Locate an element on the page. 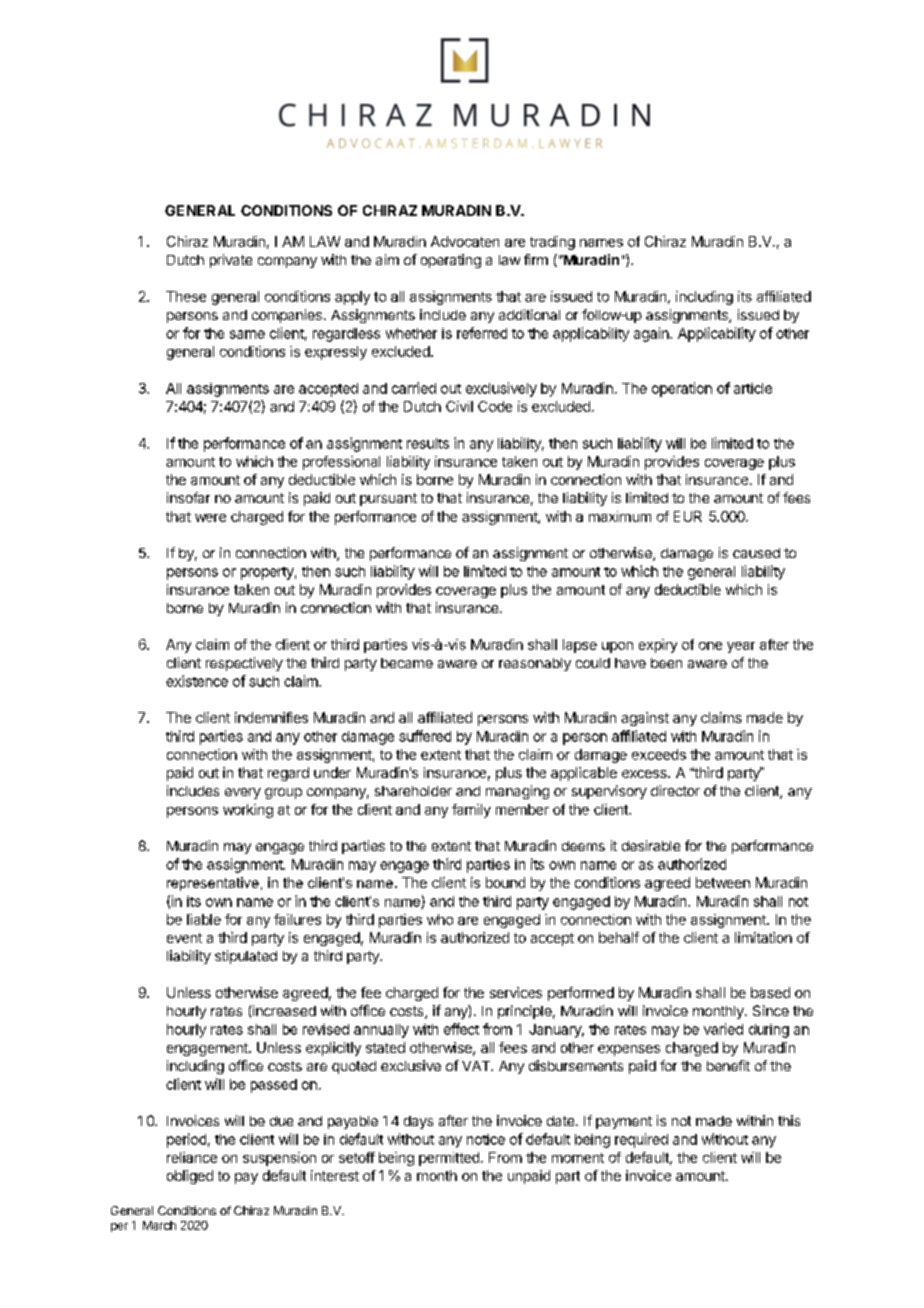 This page has height=1308, width=924. private is located at coordinates (231, 261).
